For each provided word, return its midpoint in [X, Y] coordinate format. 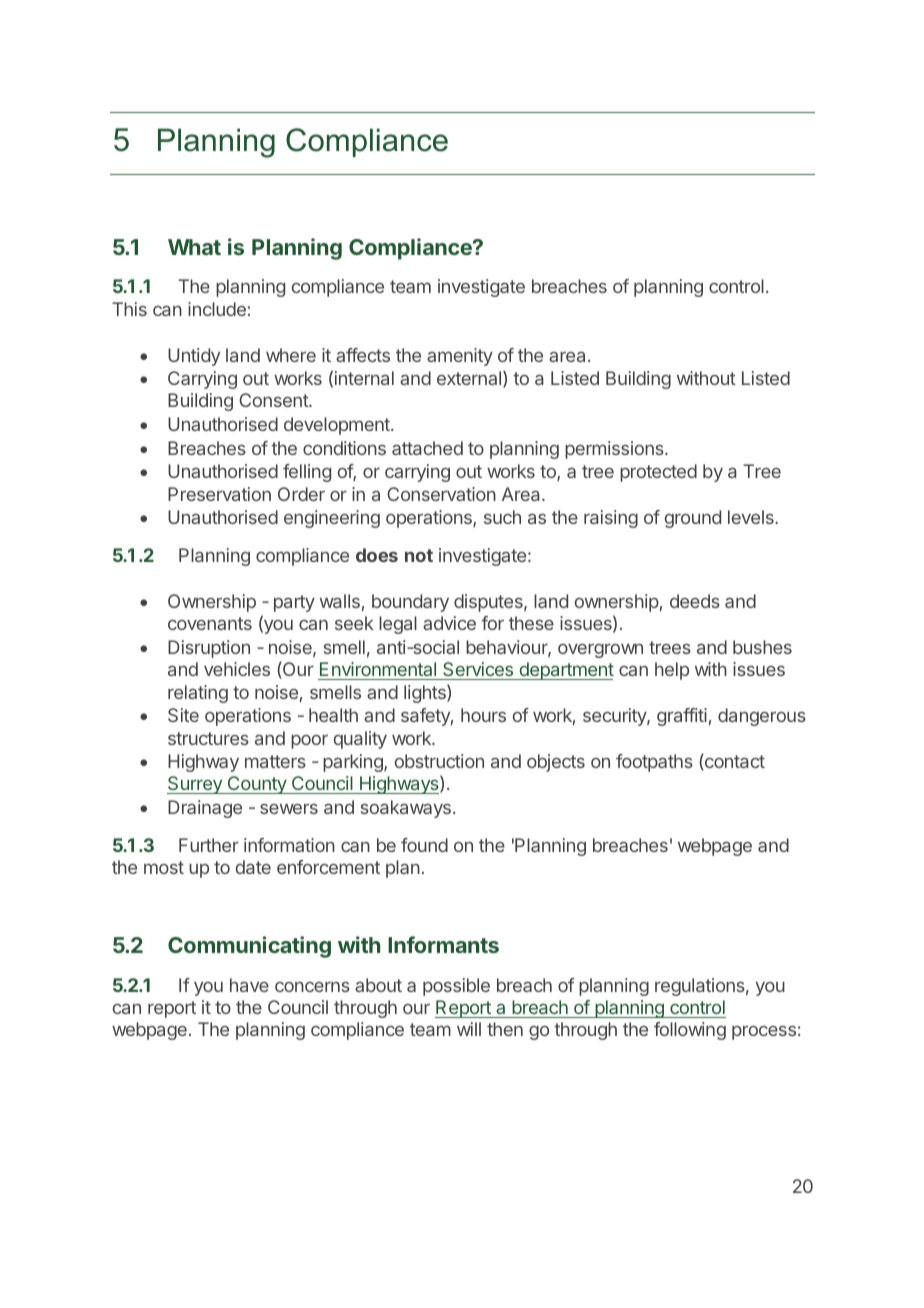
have [249, 985]
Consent [274, 400]
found [424, 845]
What [194, 247]
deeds [695, 601]
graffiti [682, 717]
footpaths [654, 763]
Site [183, 715]
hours [483, 715]
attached [427, 448]
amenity [460, 357]
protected [658, 473]
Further [209, 845]
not [419, 555]
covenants [210, 623]
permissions [615, 450]
